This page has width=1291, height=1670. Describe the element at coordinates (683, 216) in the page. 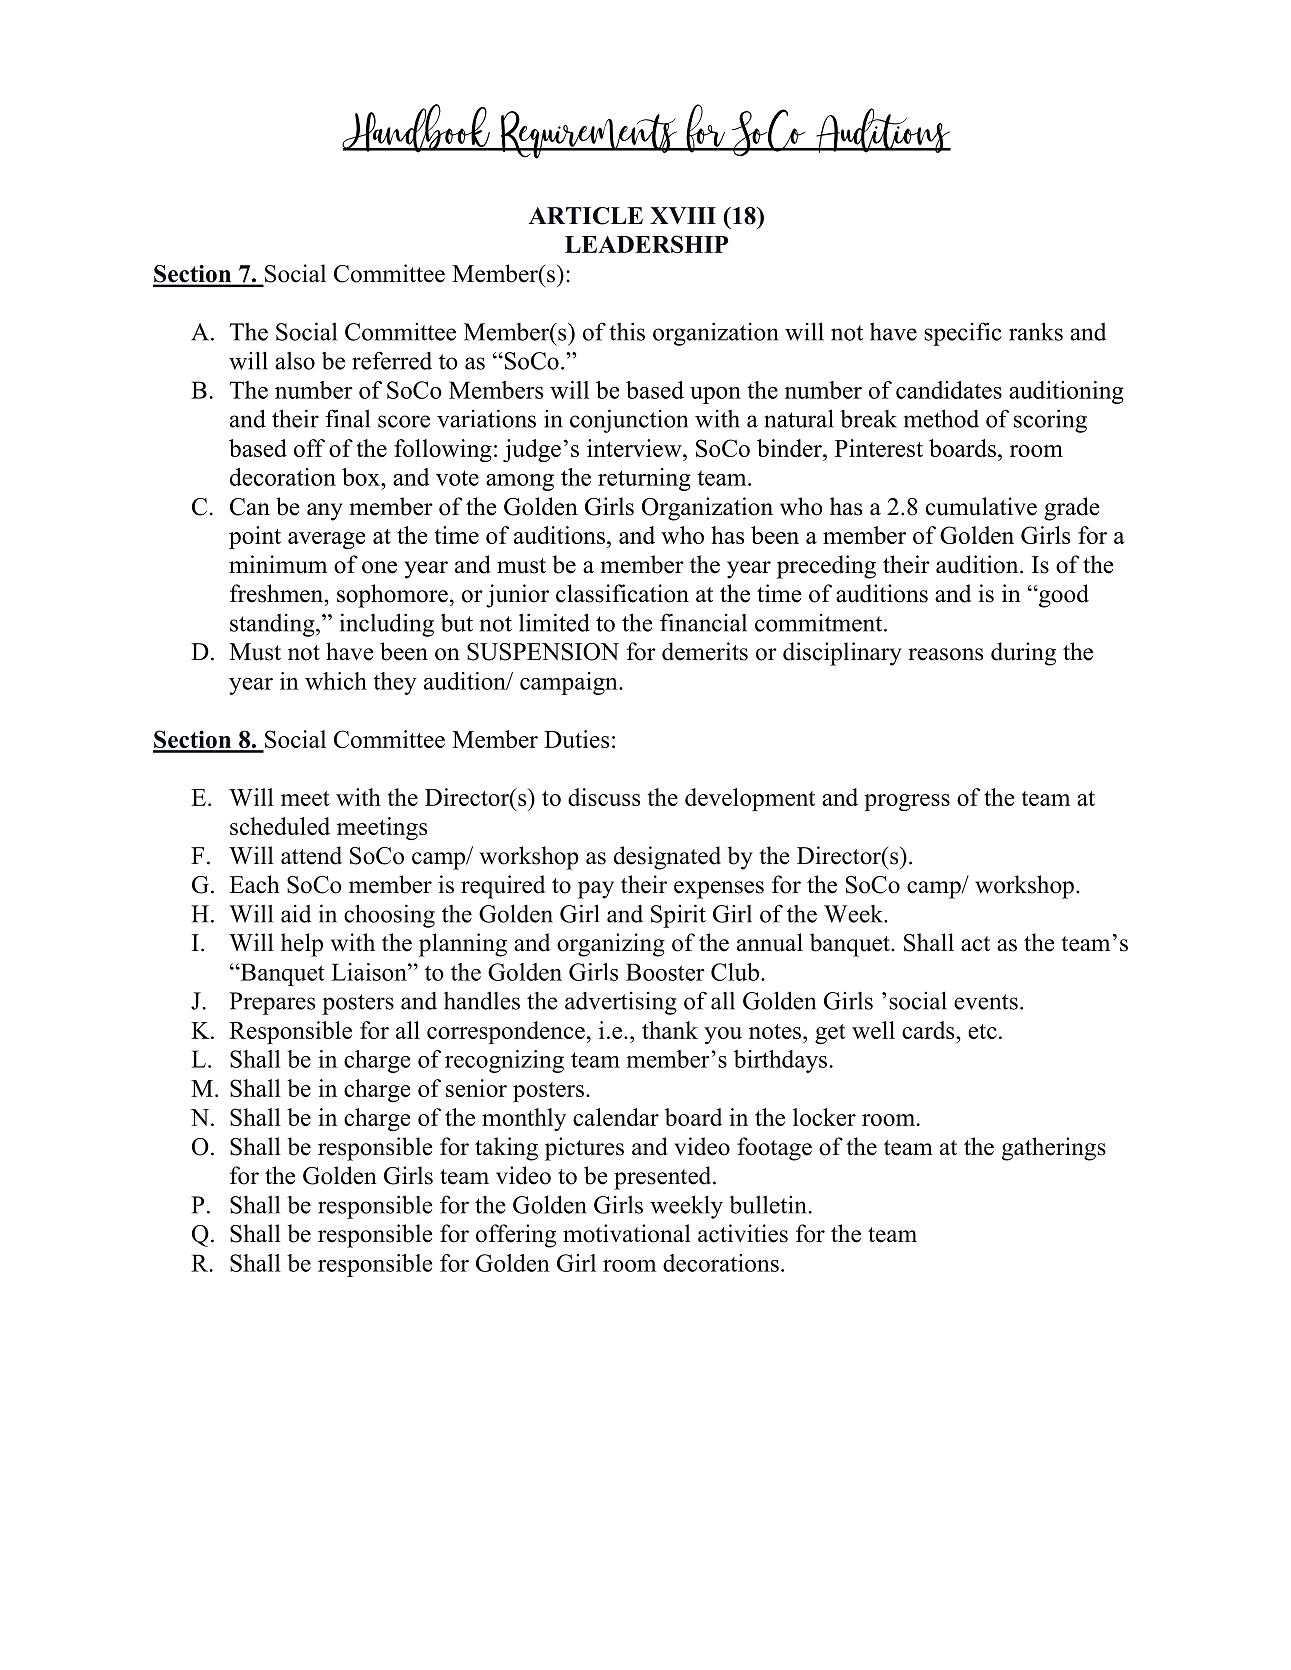

I see `XVIII` at that location.
